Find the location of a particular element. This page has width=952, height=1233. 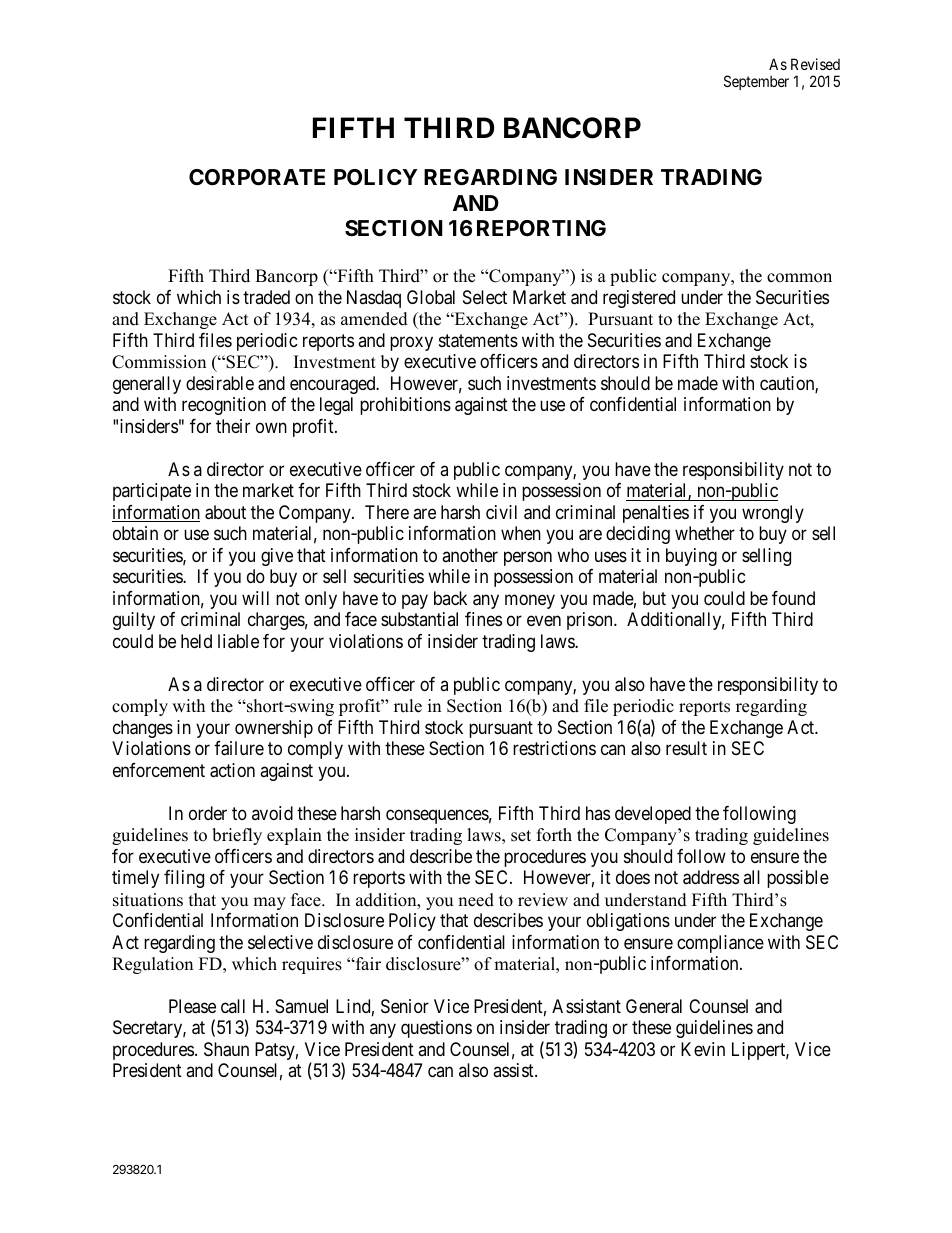

September is located at coordinates (756, 82).
